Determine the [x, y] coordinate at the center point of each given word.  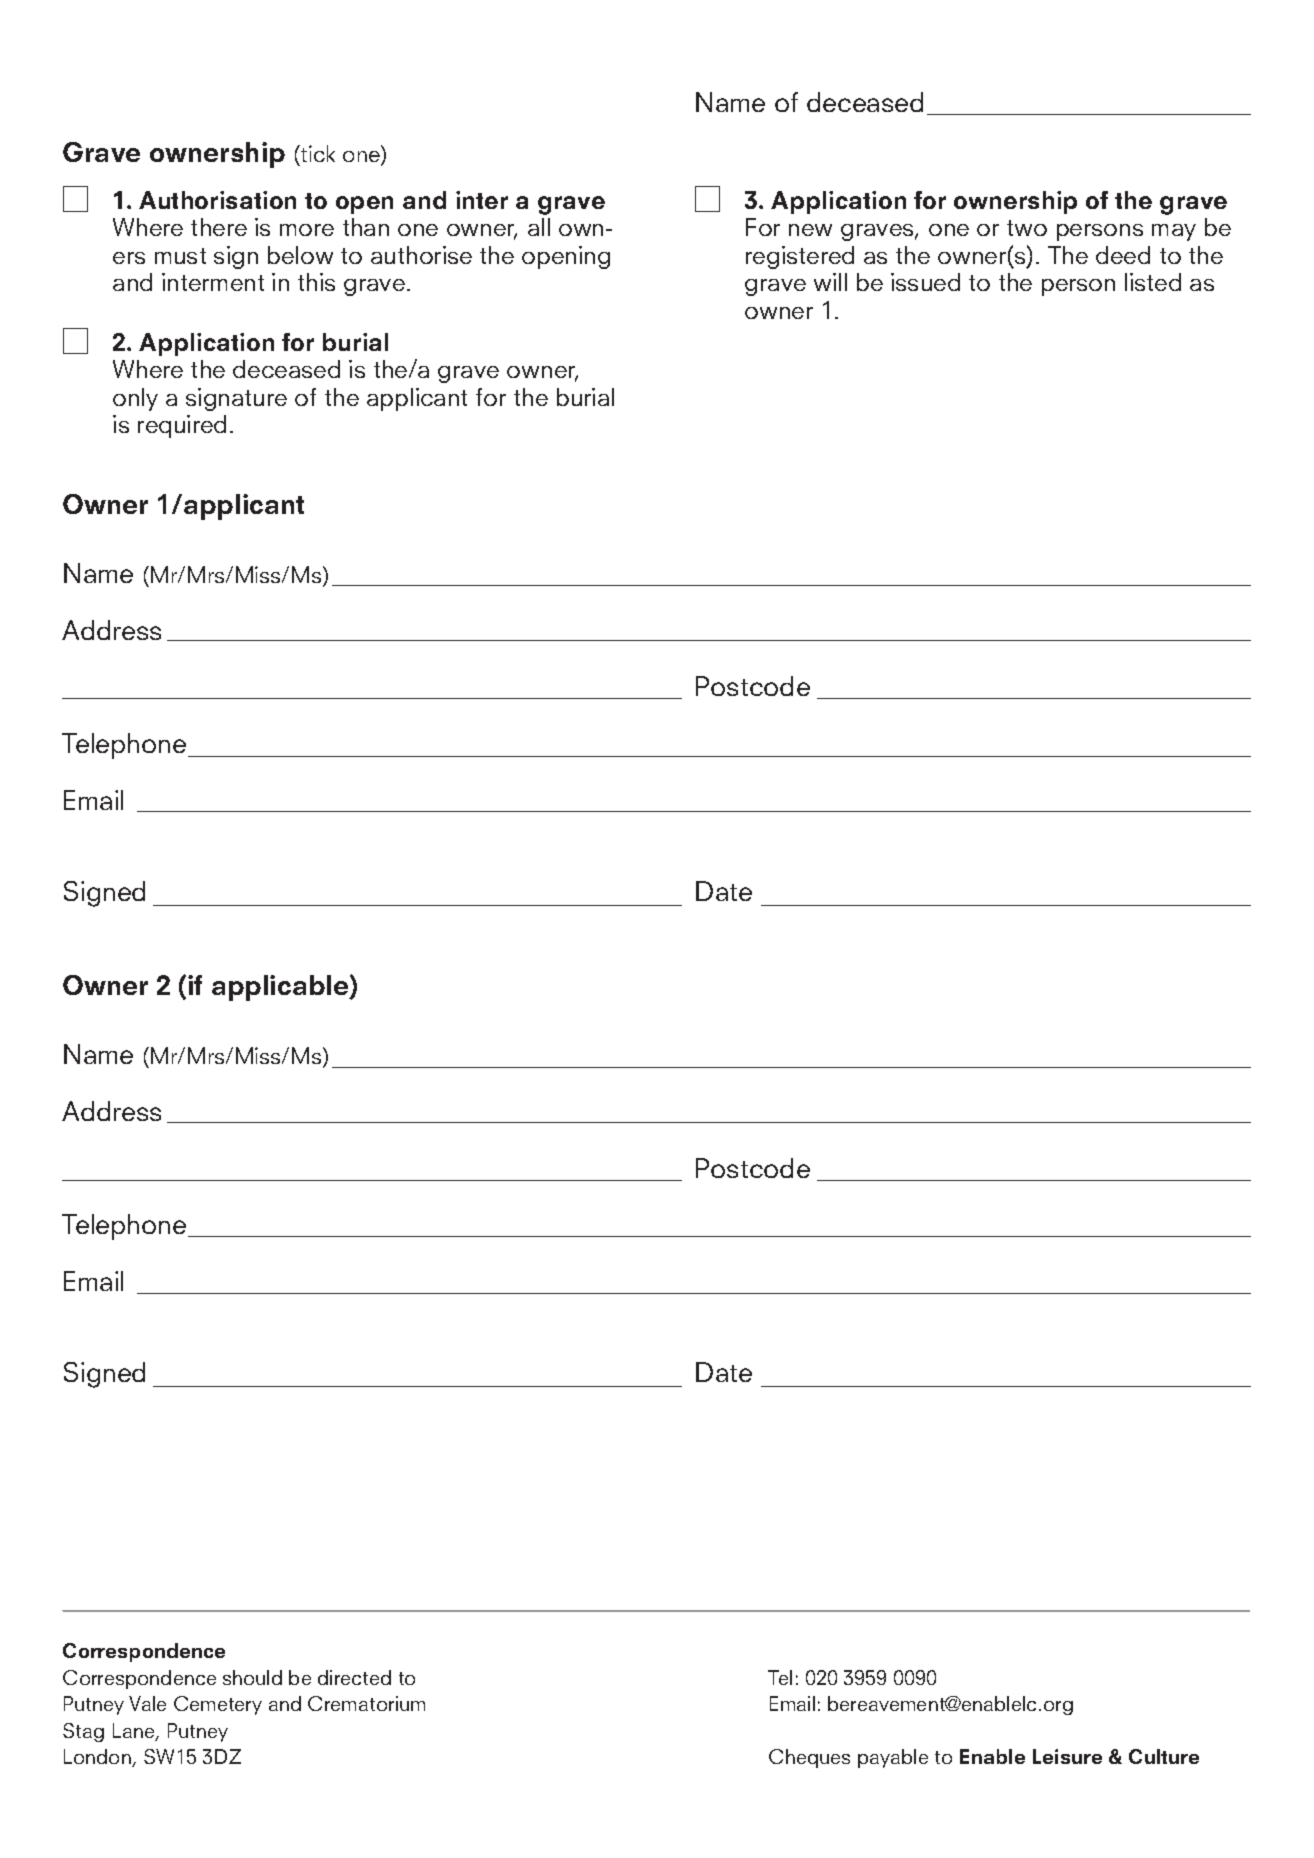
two [1027, 228]
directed [354, 1677]
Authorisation [217, 200]
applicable [281, 988]
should [252, 1677]
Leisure [1067, 1756]
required [182, 426]
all [539, 227]
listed [1153, 282]
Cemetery [218, 1705]
